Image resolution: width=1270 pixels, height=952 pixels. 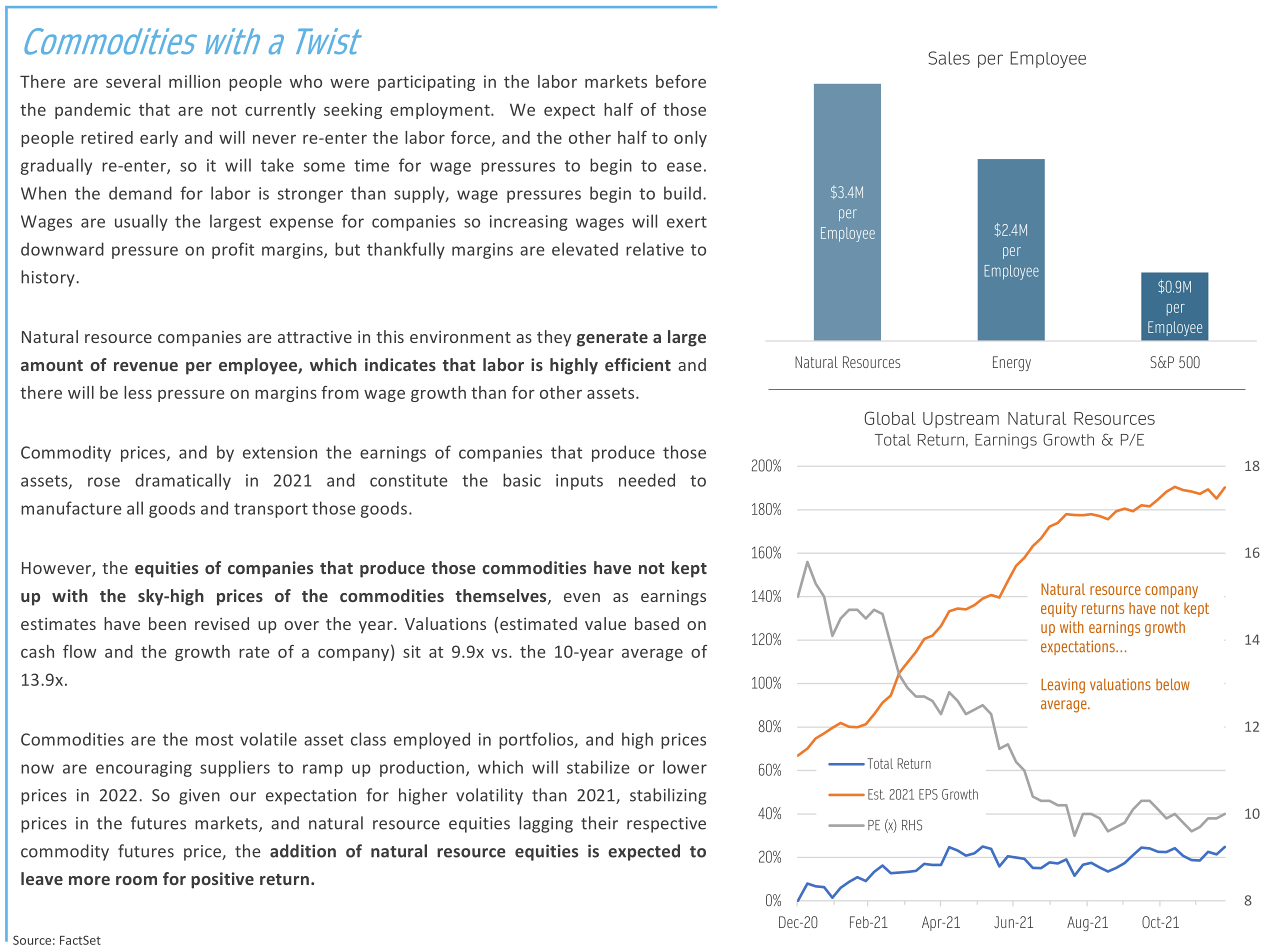 What do you see at coordinates (605, 623) in the screenshot?
I see `value` at bounding box center [605, 623].
